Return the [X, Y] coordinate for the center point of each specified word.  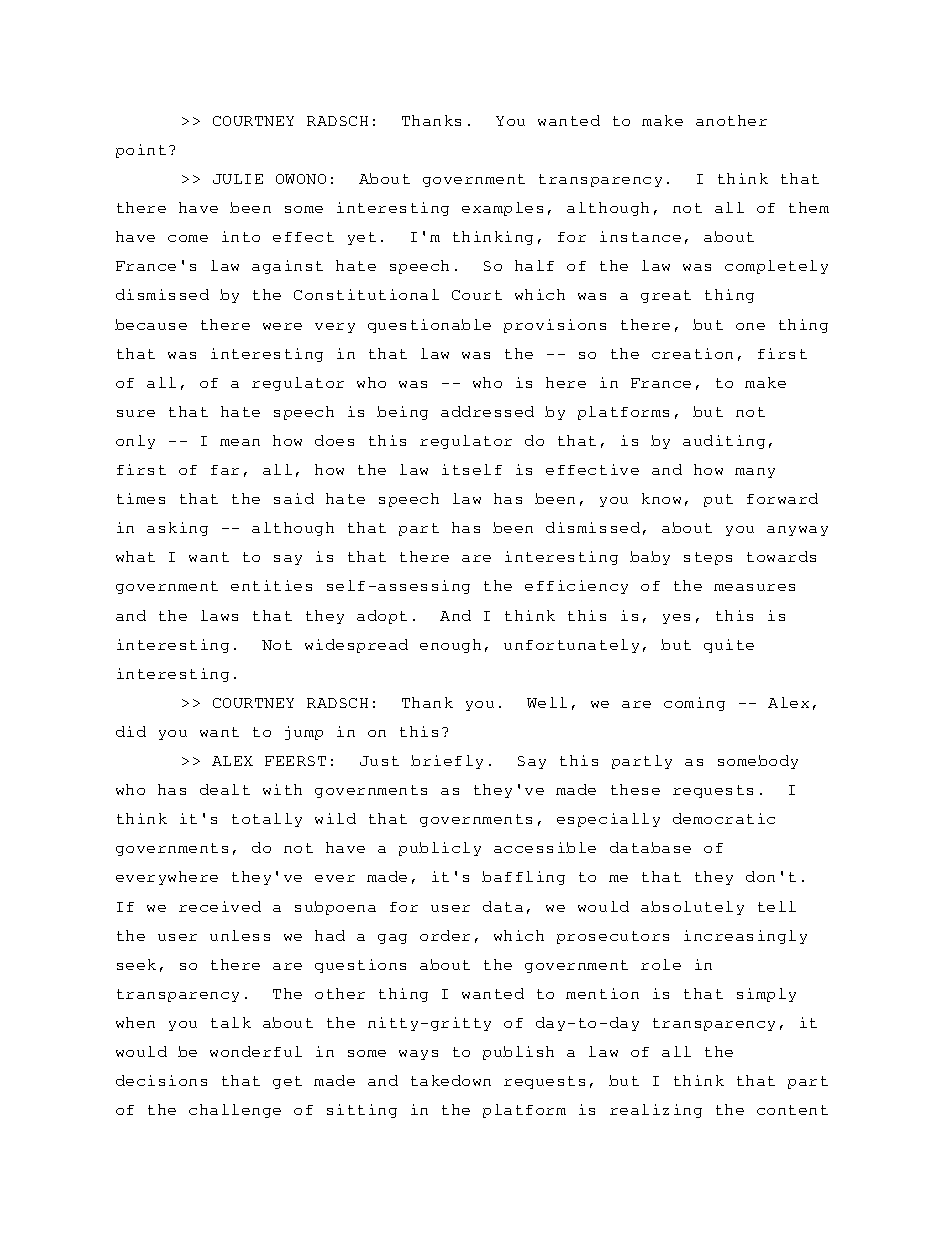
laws [219, 615]
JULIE [238, 179]
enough [450, 646]
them [809, 207]
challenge [235, 1111]
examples [502, 209]
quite [729, 646]
